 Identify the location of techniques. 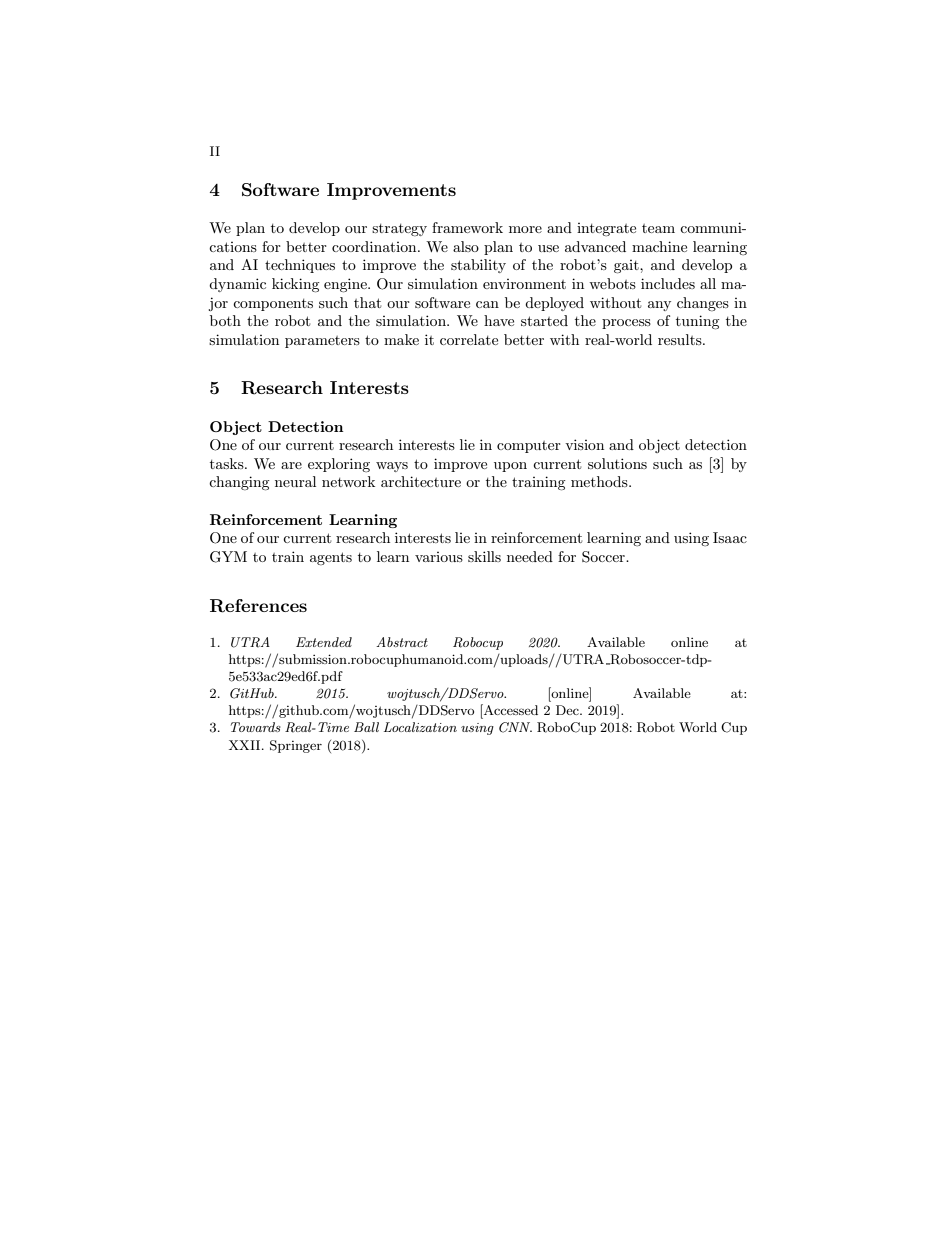
(300, 266).
